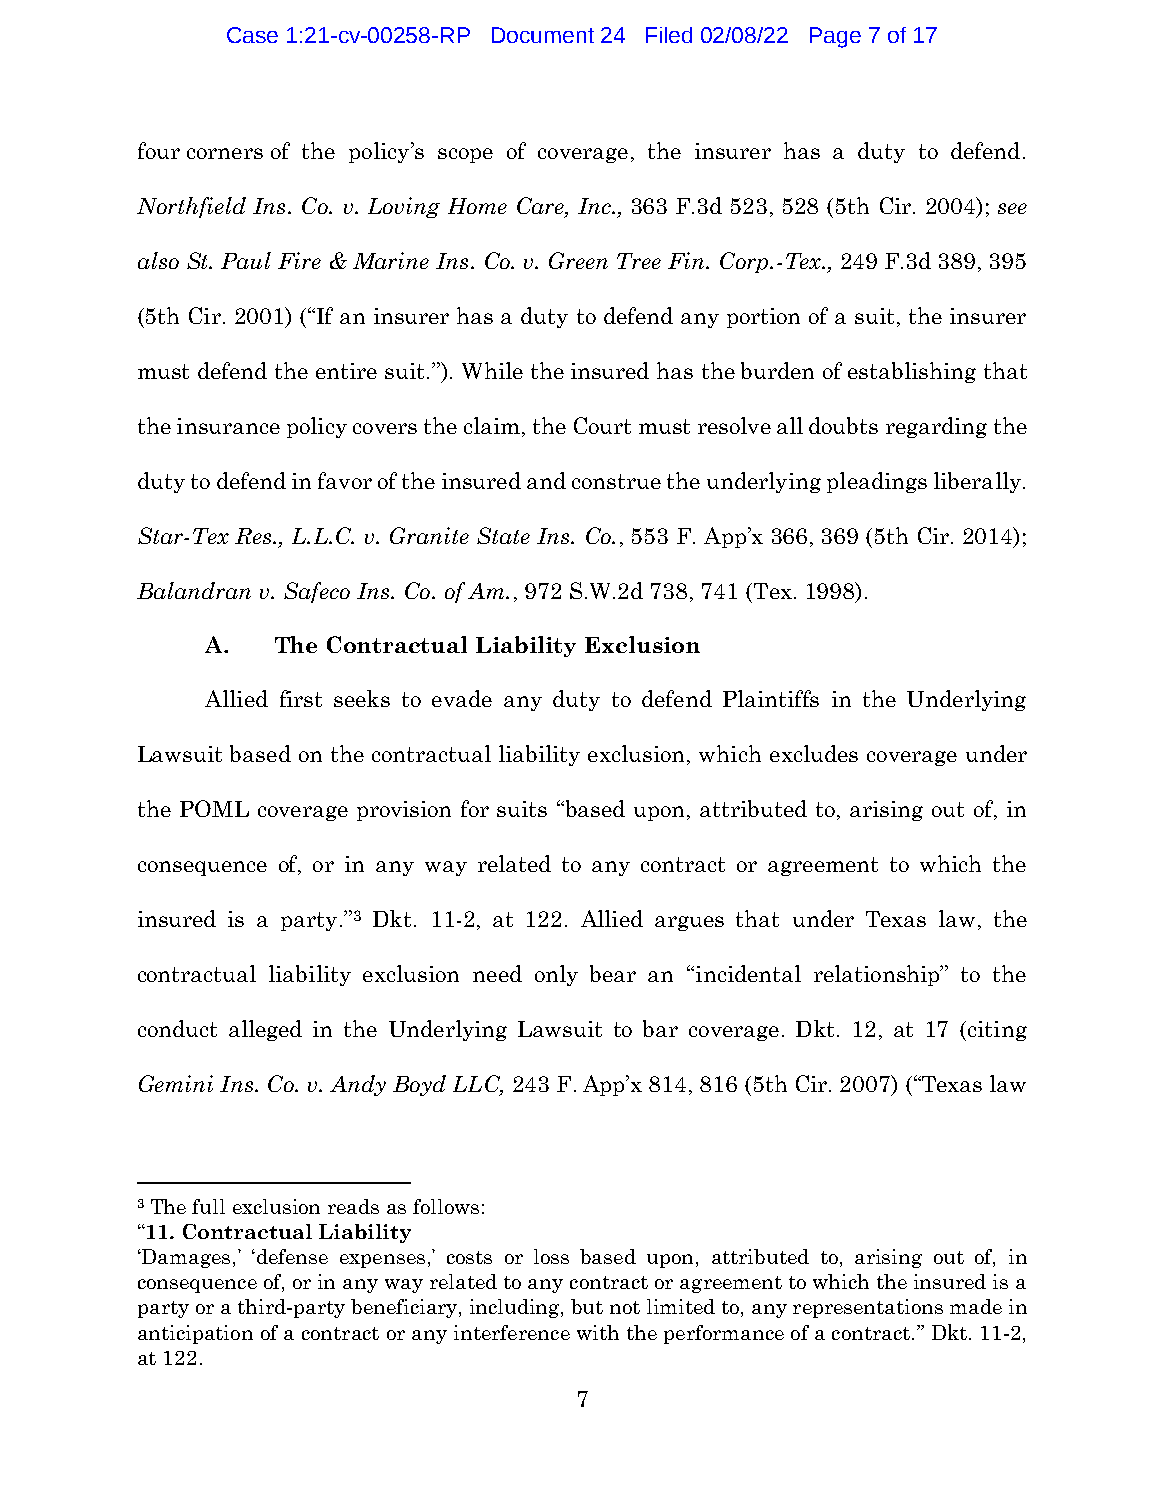 This page has width=1164, height=1506. I want to click on Page, so click(835, 37).
